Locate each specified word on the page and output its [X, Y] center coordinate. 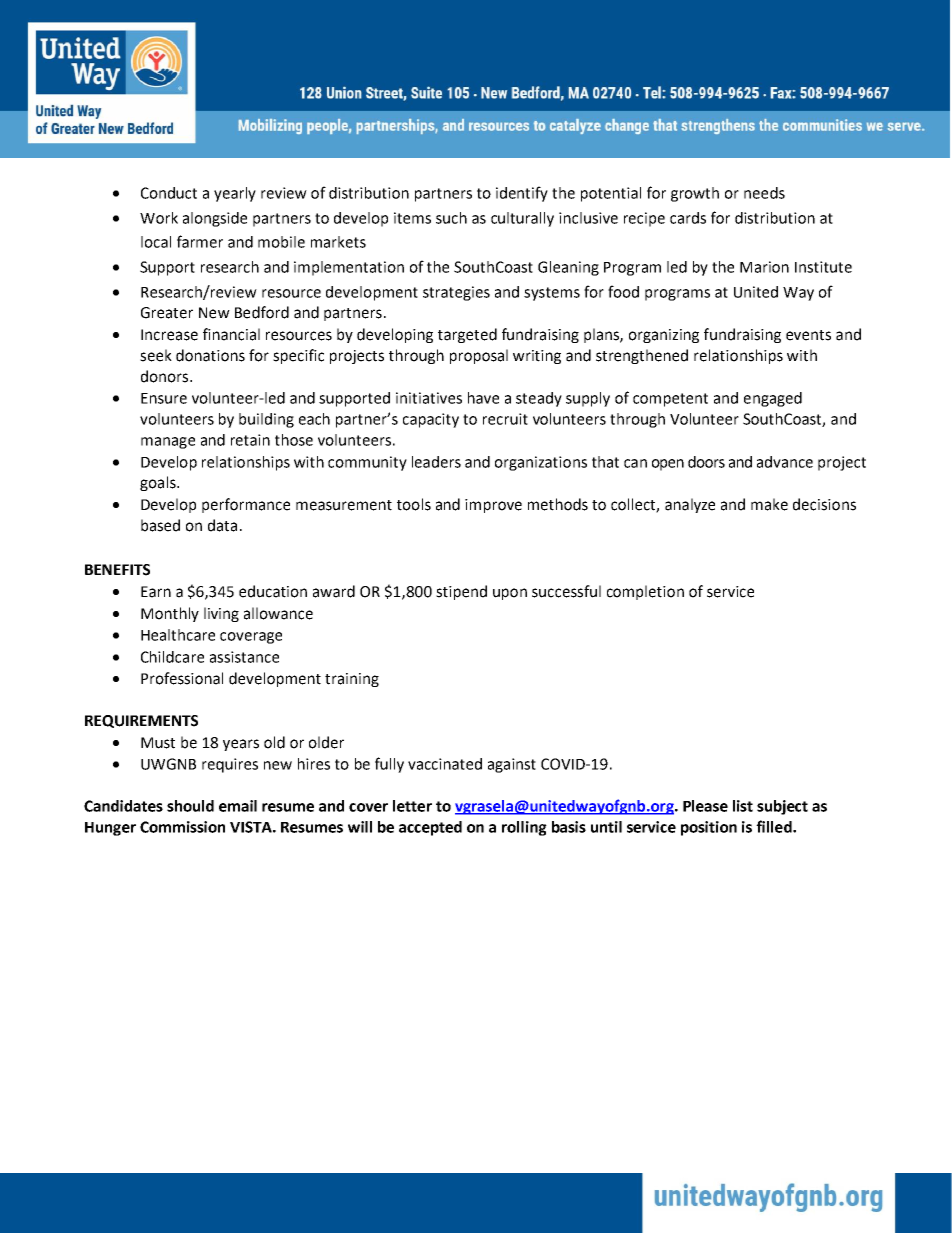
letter [412, 806]
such [451, 218]
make [769, 504]
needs [764, 193]
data [222, 525]
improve [493, 506]
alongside [215, 219]
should [190, 806]
